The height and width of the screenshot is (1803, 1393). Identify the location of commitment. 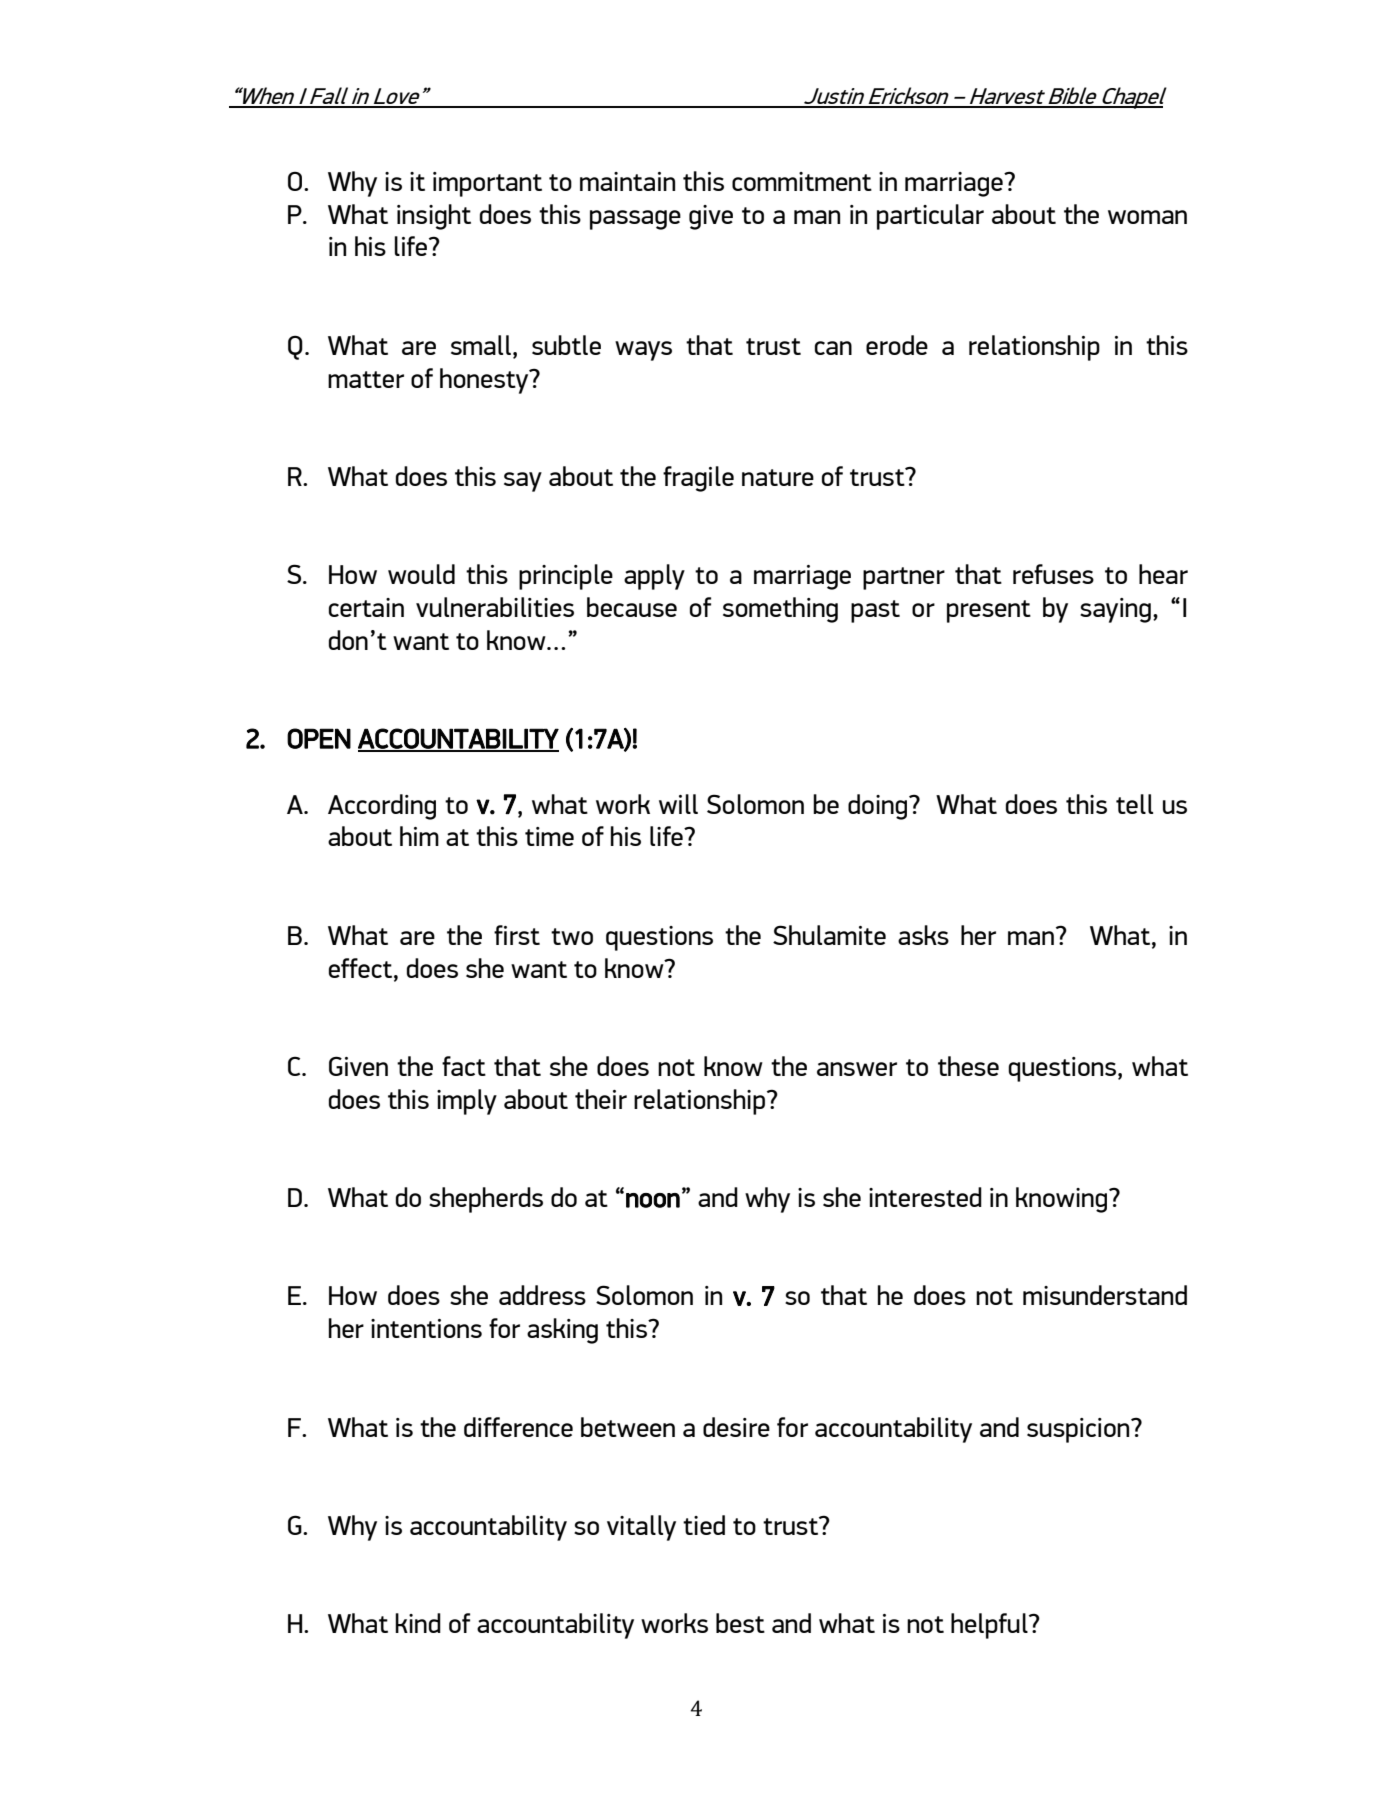
(802, 181).
